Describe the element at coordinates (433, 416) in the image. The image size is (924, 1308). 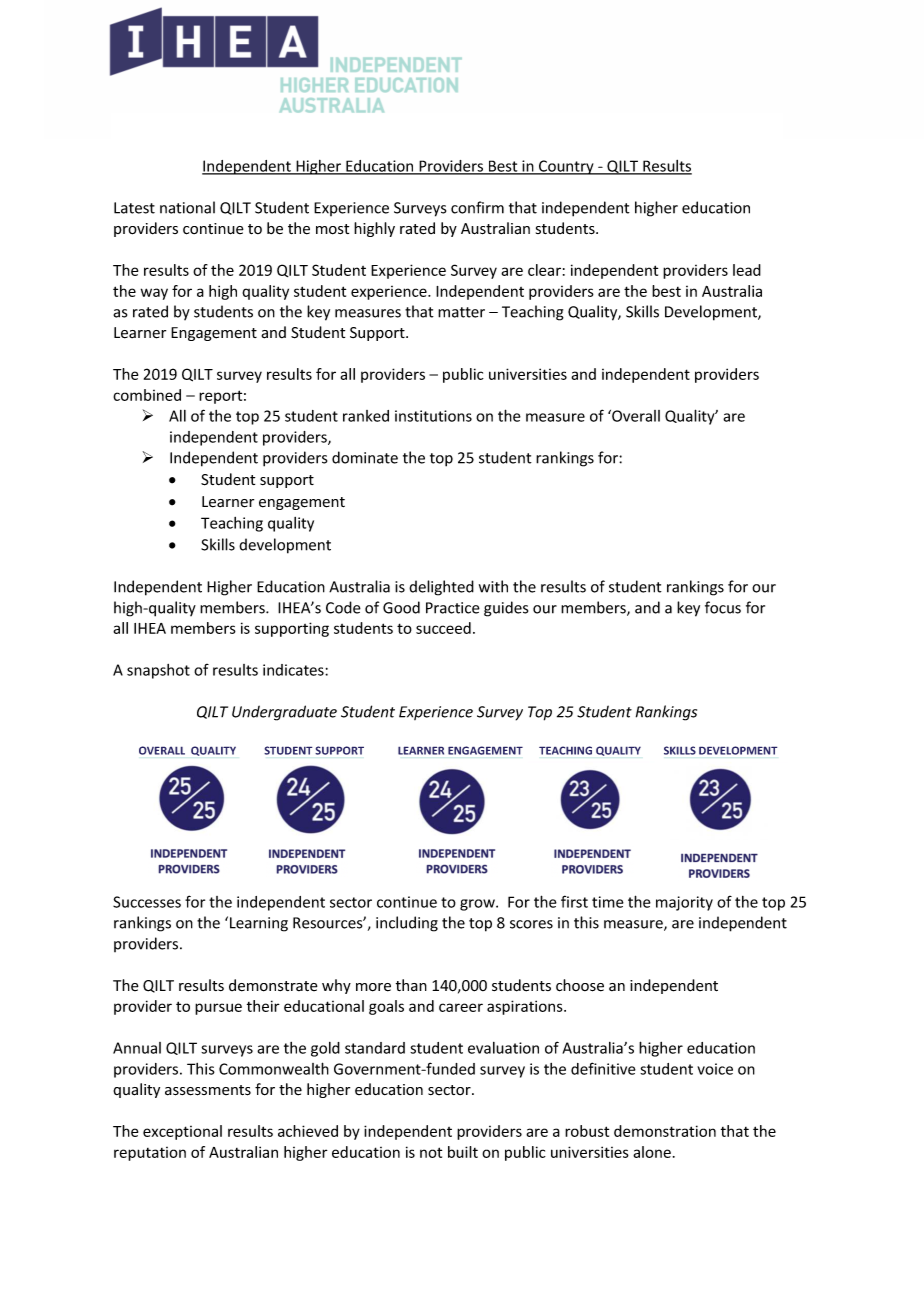
I see `institutions` at that location.
